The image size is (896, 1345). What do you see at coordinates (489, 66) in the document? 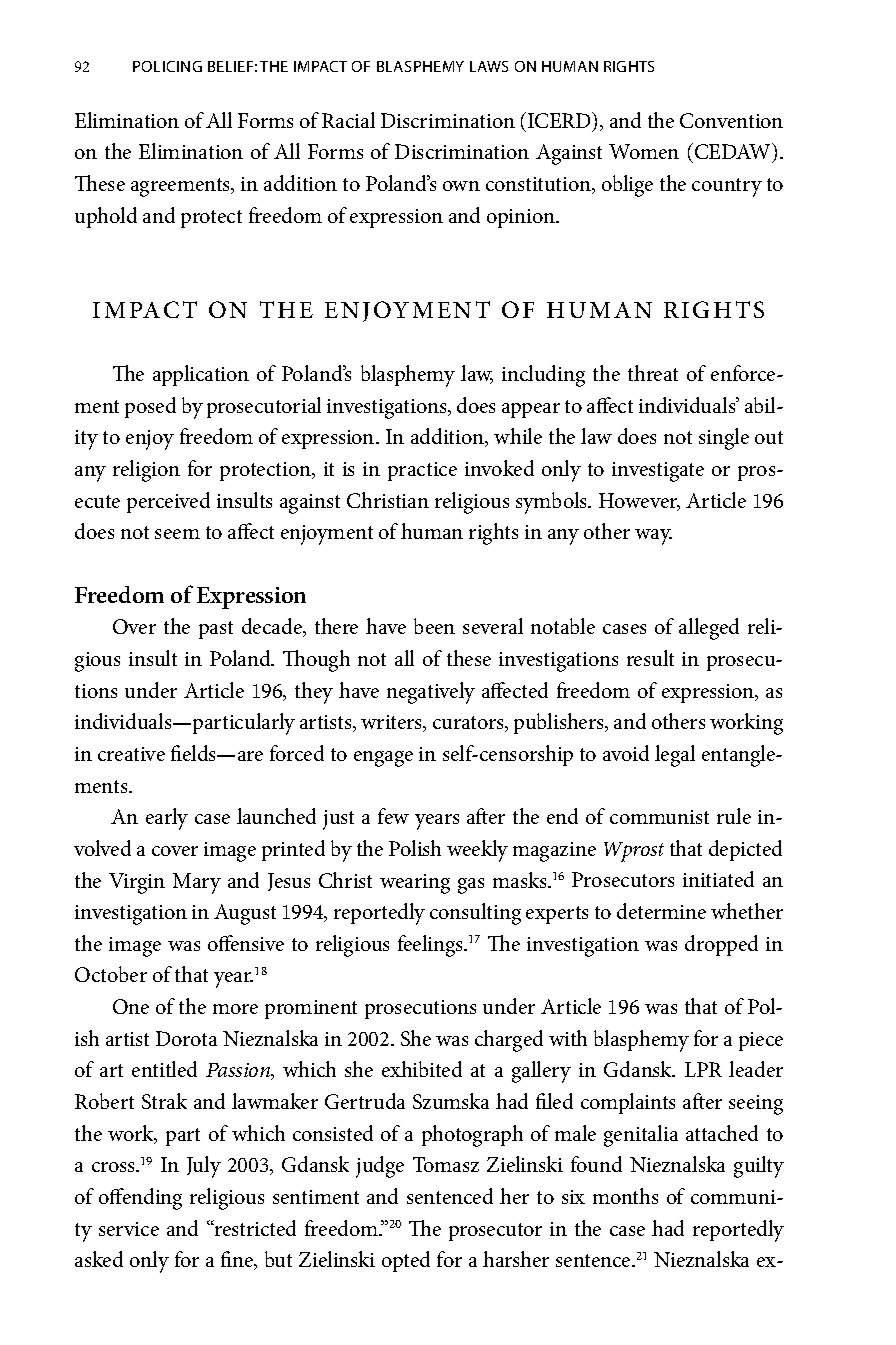
I see `Laws` at bounding box center [489, 66].
